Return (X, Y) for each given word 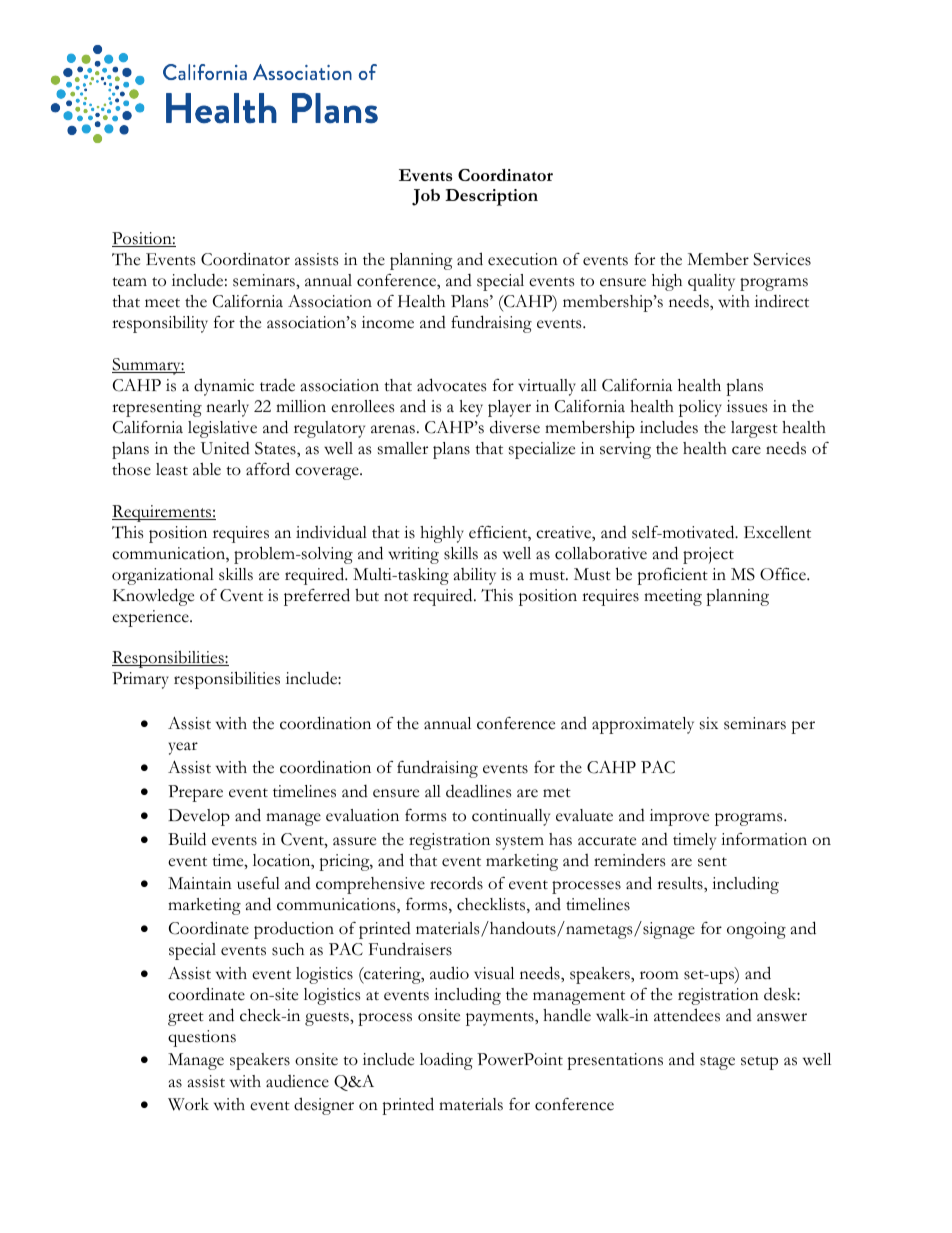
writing (413, 555)
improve (679, 817)
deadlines (478, 791)
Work (188, 1104)
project (708, 555)
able (207, 469)
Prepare (195, 793)
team (129, 282)
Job (426, 197)
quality (711, 282)
